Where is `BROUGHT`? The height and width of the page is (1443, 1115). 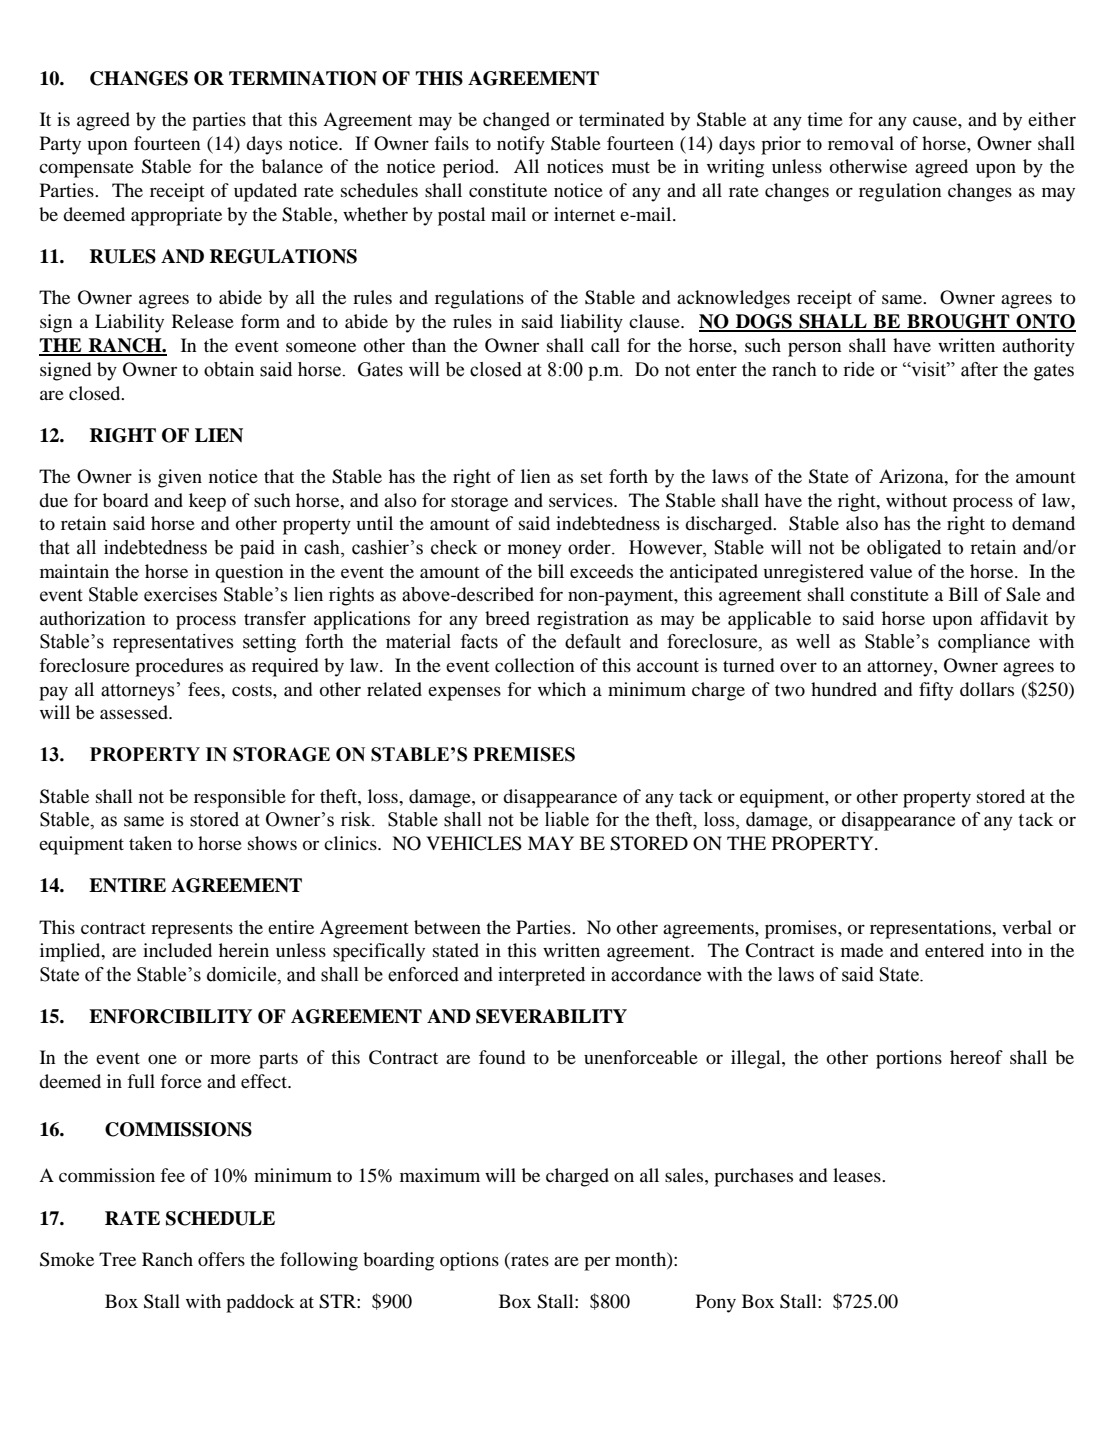
BROUGHT is located at coordinates (958, 322).
